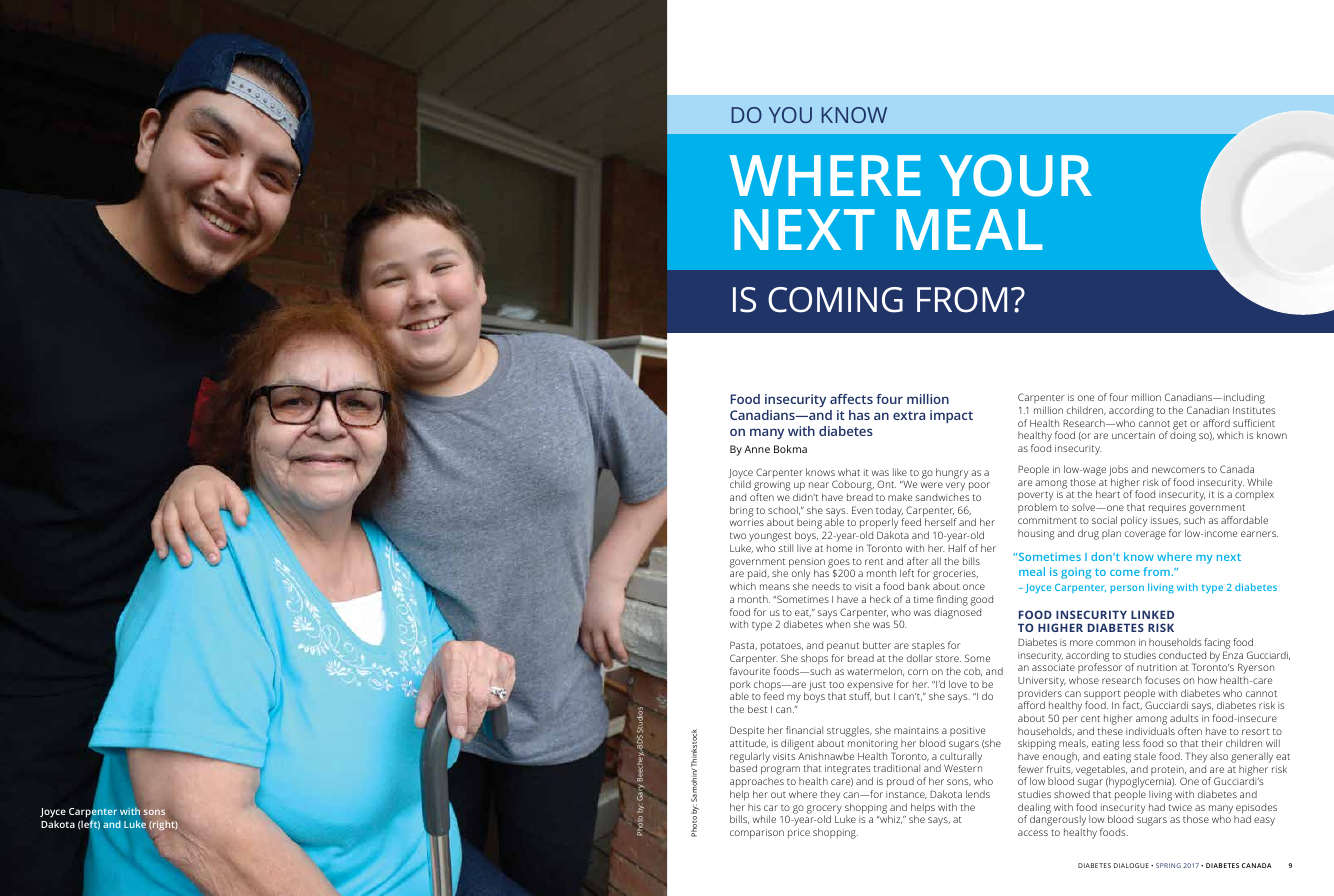  What do you see at coordinates (1033, 833) in the document?
I see `access` at bounding box center [1033, 833].
